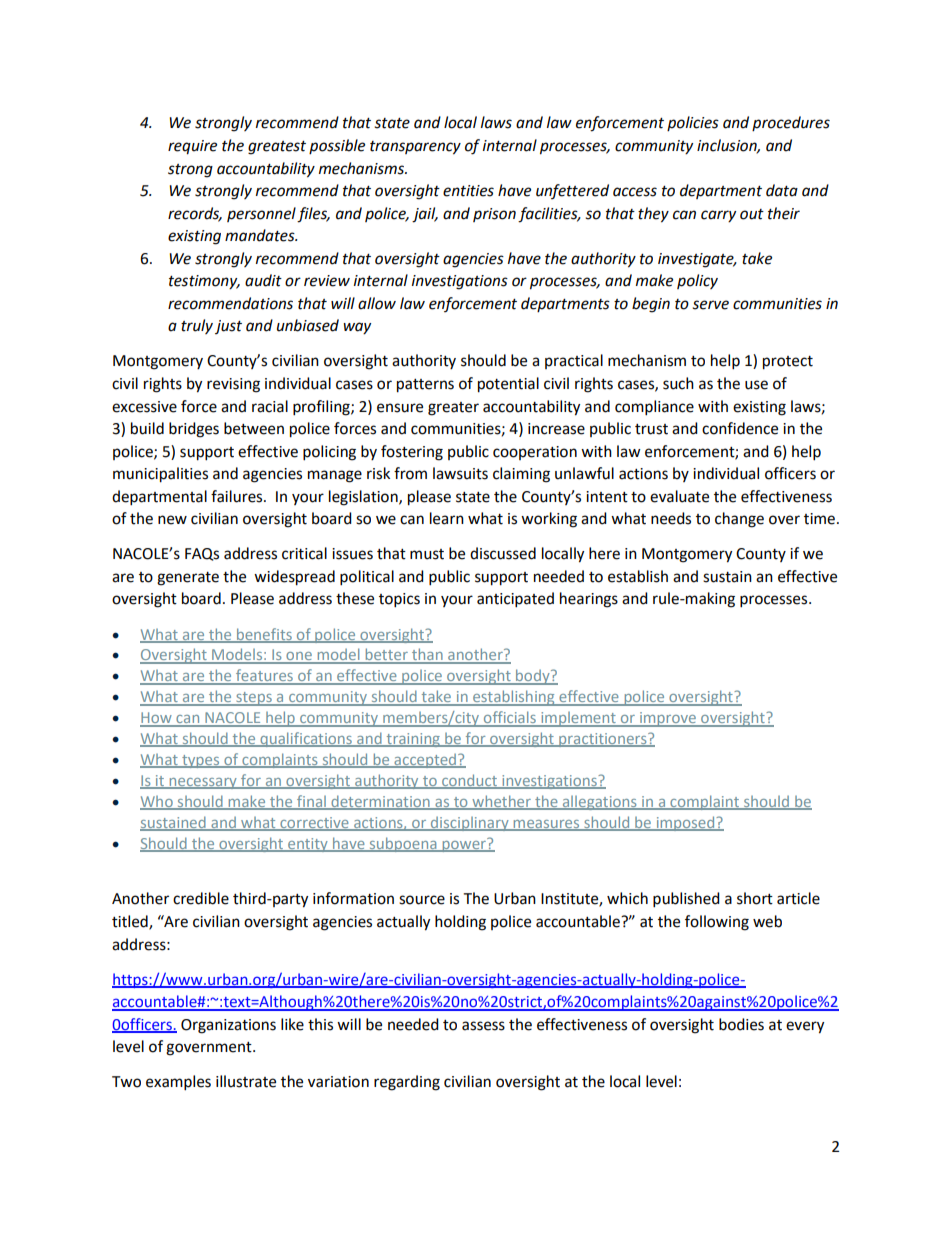  What do you see at coordinates (192, 147) in the screenshot?
I see `require` at bounding box center [192, 147].
